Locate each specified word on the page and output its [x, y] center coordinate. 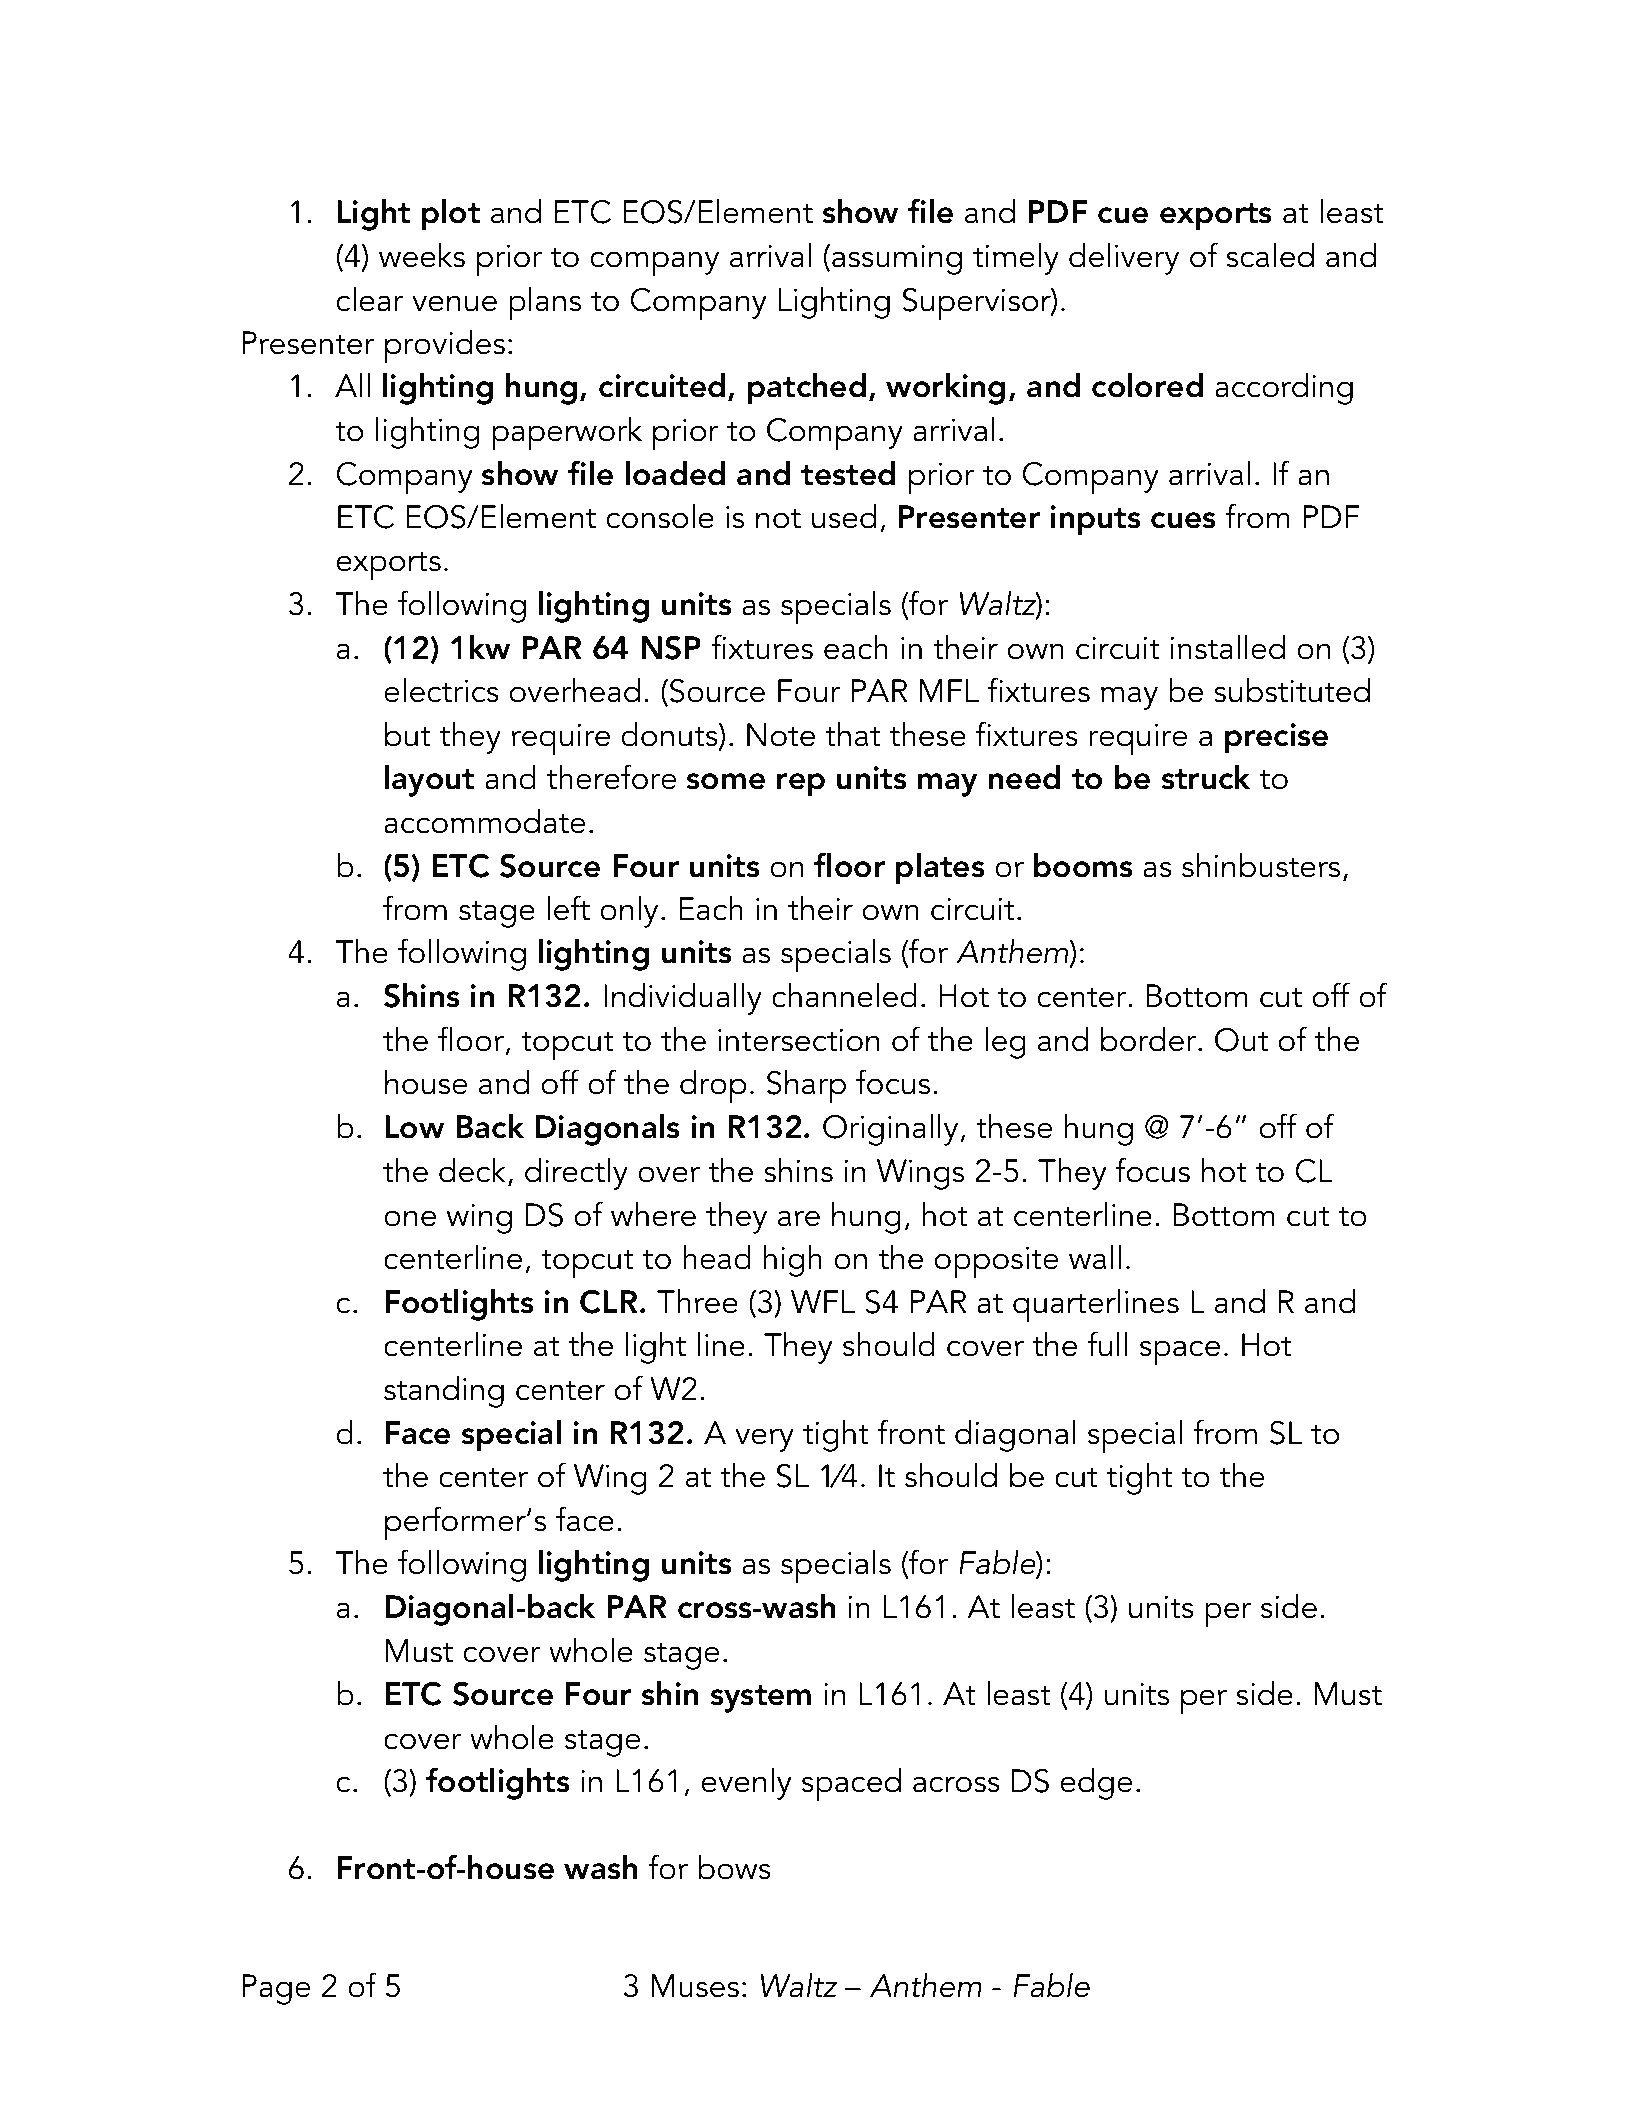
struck [1206, 777]
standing [444, 1392]
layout [429, 781]
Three [697, 1301]
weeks [422, 255]
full [1107, 1344]
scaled [1270, 255]
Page [276, 1989]
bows [734, 1867]
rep [801, 785]
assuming [897, 260]
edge [1096, 1784]
